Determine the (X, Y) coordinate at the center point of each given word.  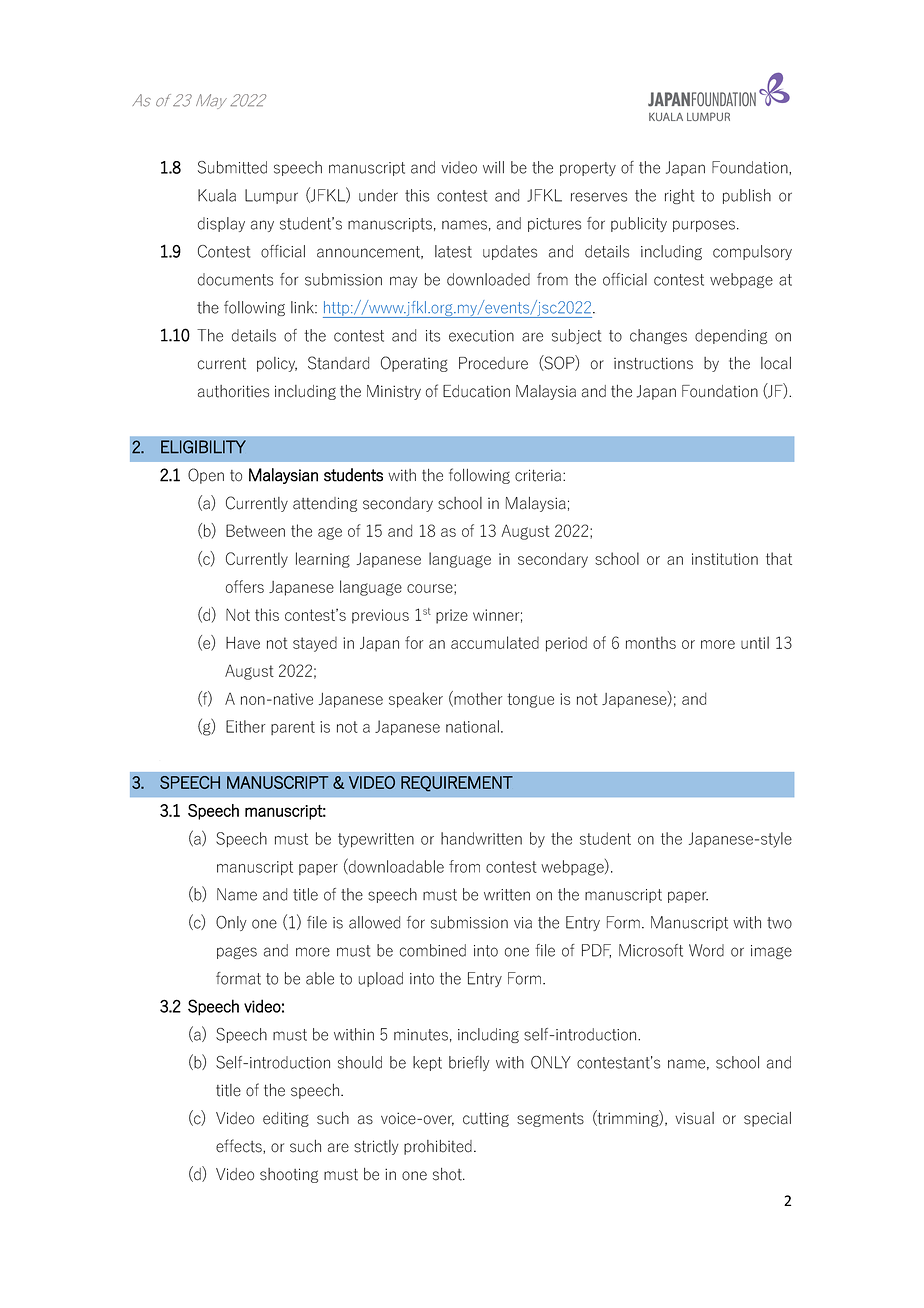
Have (243, 643)
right (679, 196)
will (493, 167)
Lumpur (271, 196)
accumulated (495, 642)
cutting (486, 1119)
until (755, 642)
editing (286, 1119)
